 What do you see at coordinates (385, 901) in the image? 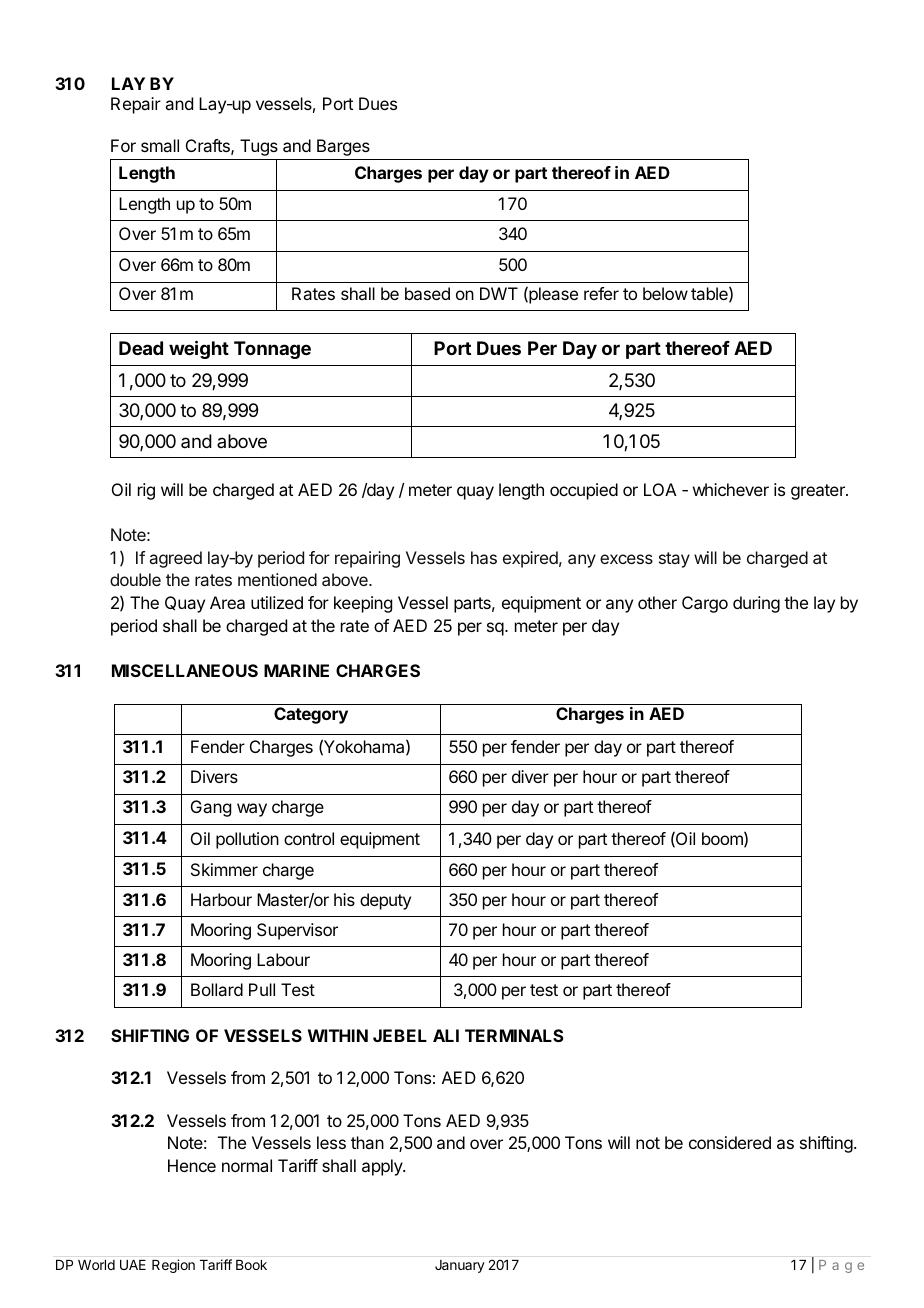
I see `deputy` at bounding box center [385, 901].
